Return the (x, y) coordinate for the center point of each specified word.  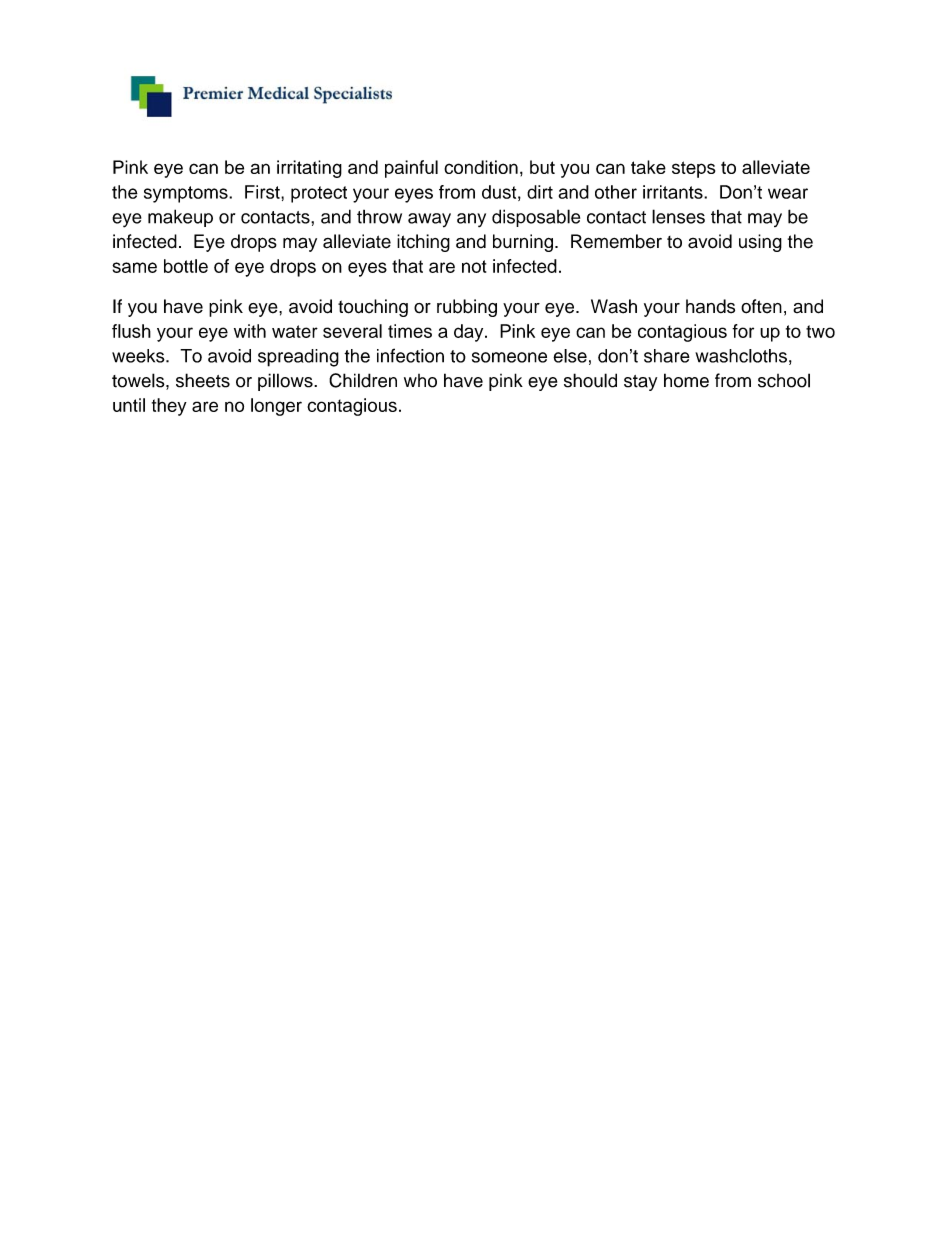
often (761, 306)
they (169, 407)
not (474, 266)
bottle (186, 266)
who (420, 381)
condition (481, 167)
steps (693, 169)
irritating (309, 169)
